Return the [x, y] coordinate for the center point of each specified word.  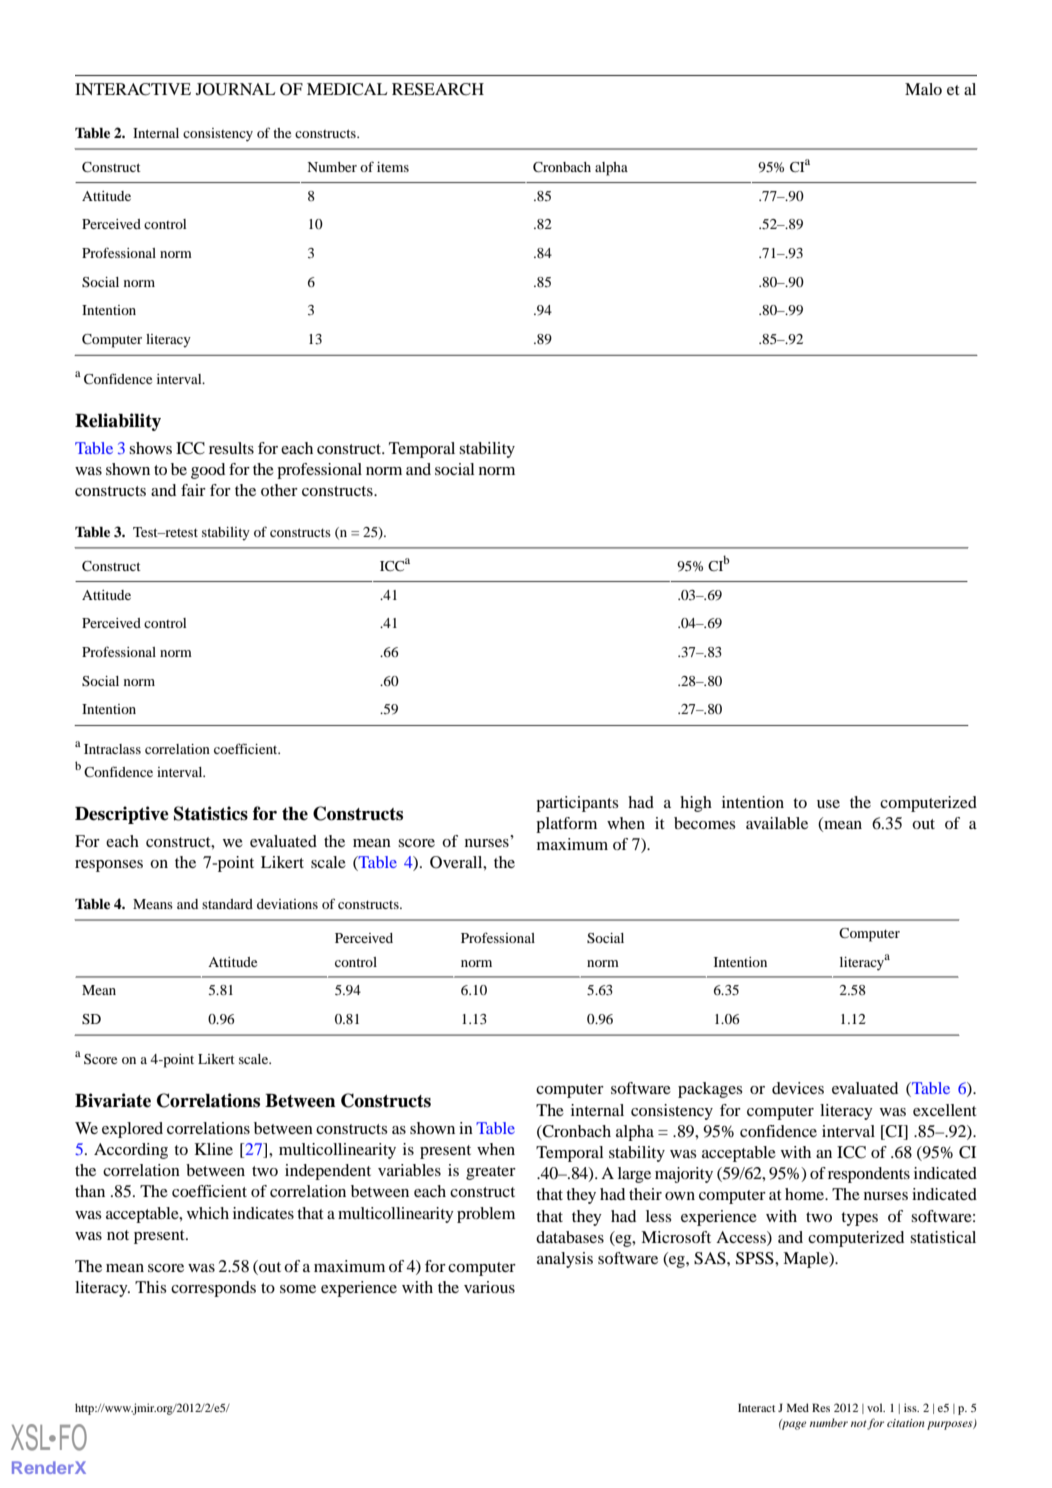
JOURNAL [235, 89]
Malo [923, 89]
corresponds [213, 1289]
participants [577, 804]
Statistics [211, 813]
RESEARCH [438, 89]
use [828, 804]
